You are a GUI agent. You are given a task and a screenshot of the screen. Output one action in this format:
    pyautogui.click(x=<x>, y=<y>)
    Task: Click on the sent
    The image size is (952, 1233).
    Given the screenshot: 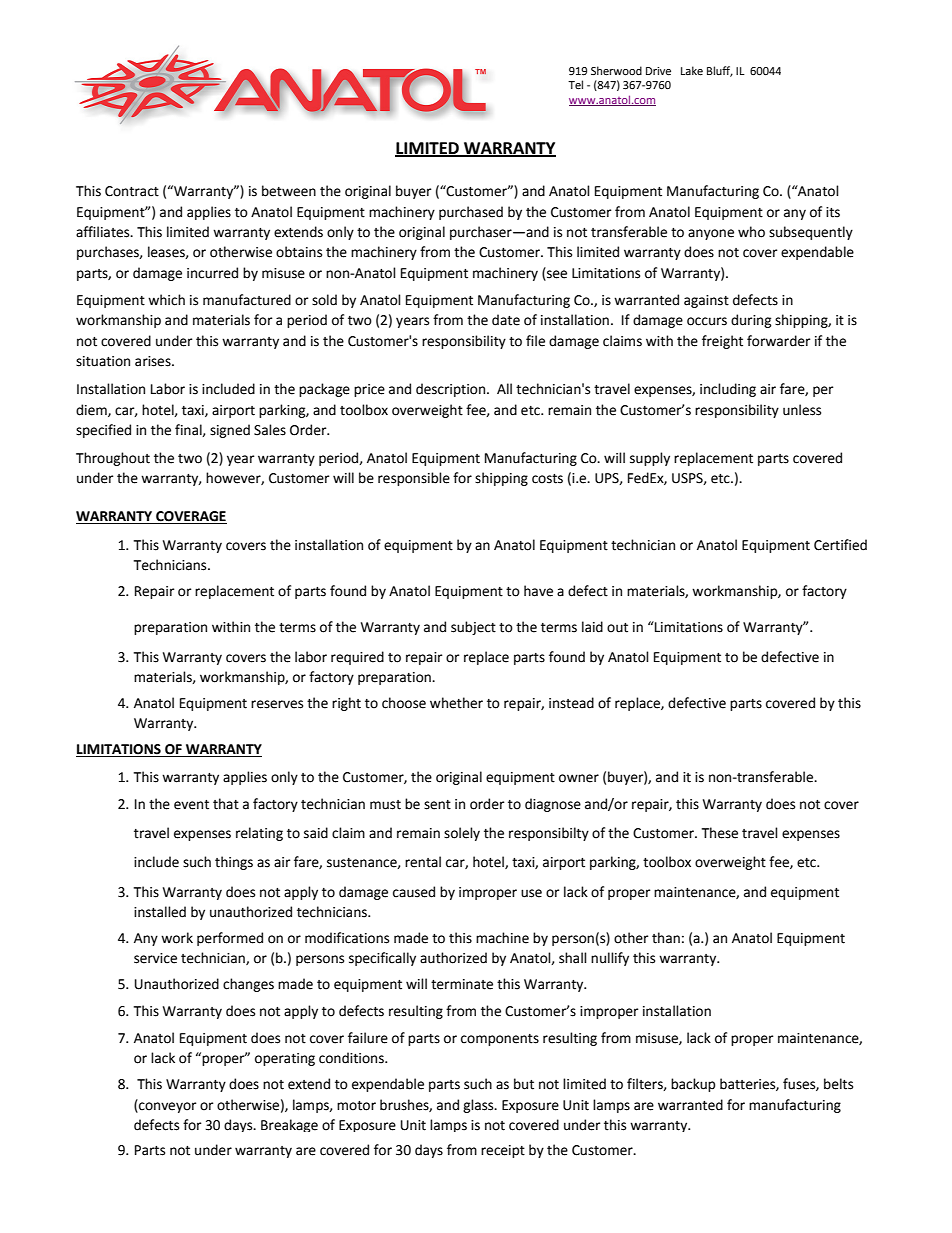 What is the action you would take?
    pyautogui.click(x=437, y=805)
